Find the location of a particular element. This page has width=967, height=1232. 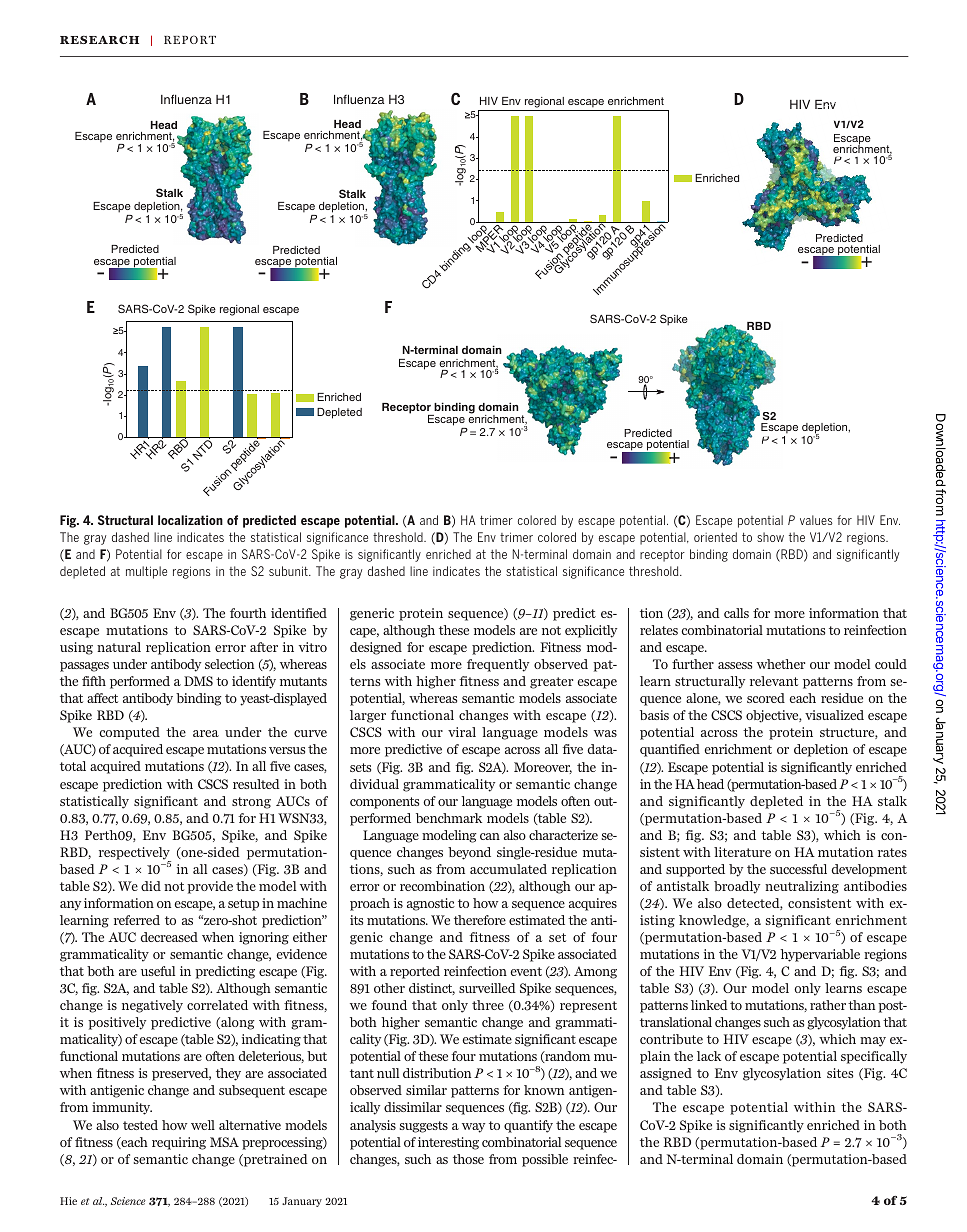

requiring is located at coordinates (179, 1143).
